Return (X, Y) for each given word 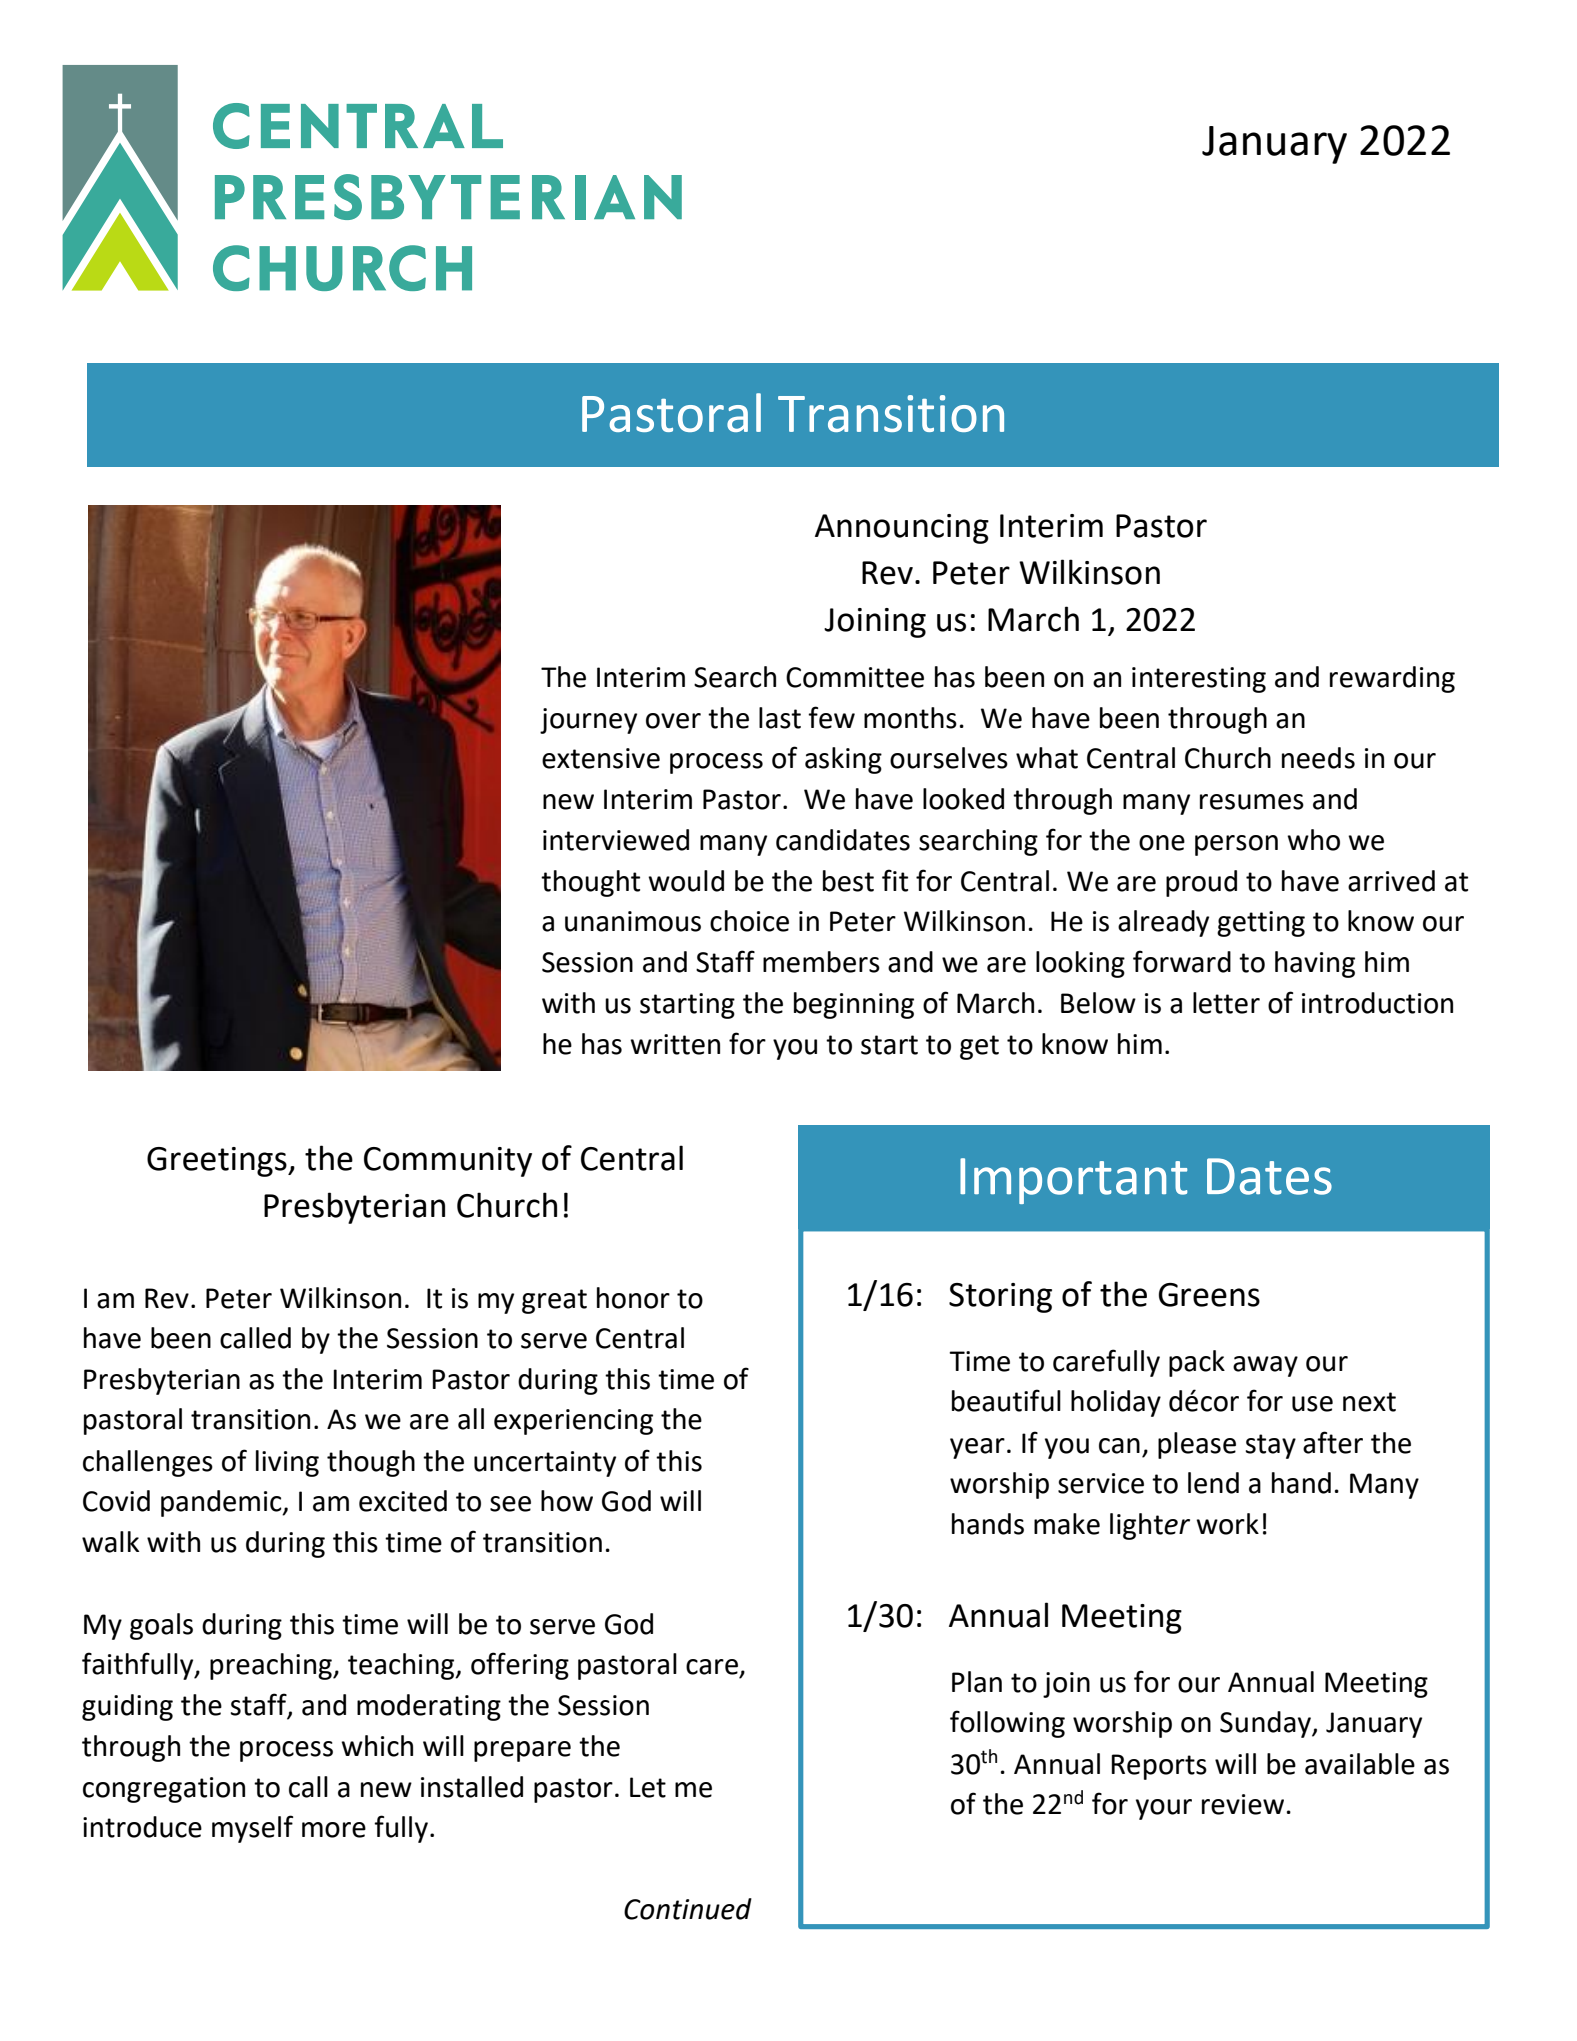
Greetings (218, 1162)
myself (252, 1829)
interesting (1199, 680)
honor (633, 1298)
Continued (688, 1909)
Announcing (902, 529)
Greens (1209, 1295)
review (1243, 1804)
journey (588, 721)
